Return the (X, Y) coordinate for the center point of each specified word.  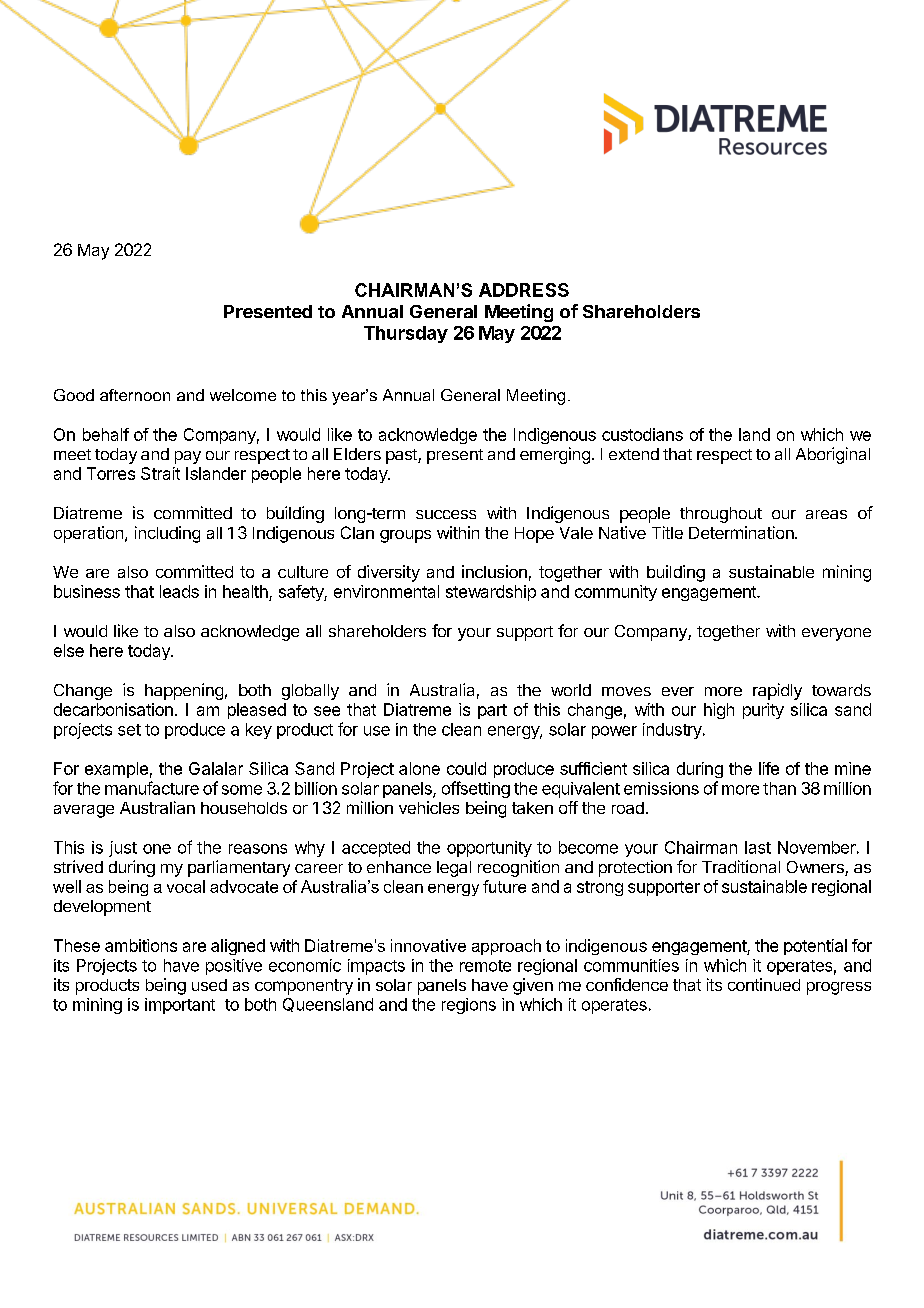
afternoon (135, 395)
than (779, 788)
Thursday (406, 334)
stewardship (491, 593)
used (209, 985)
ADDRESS (524, 290)
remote (485, 966)
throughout (721, 515)
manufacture (152, 788)
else (69, 650)
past (402, 456)
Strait (160, 473)
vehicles (429, 807)
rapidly (777, 691)
